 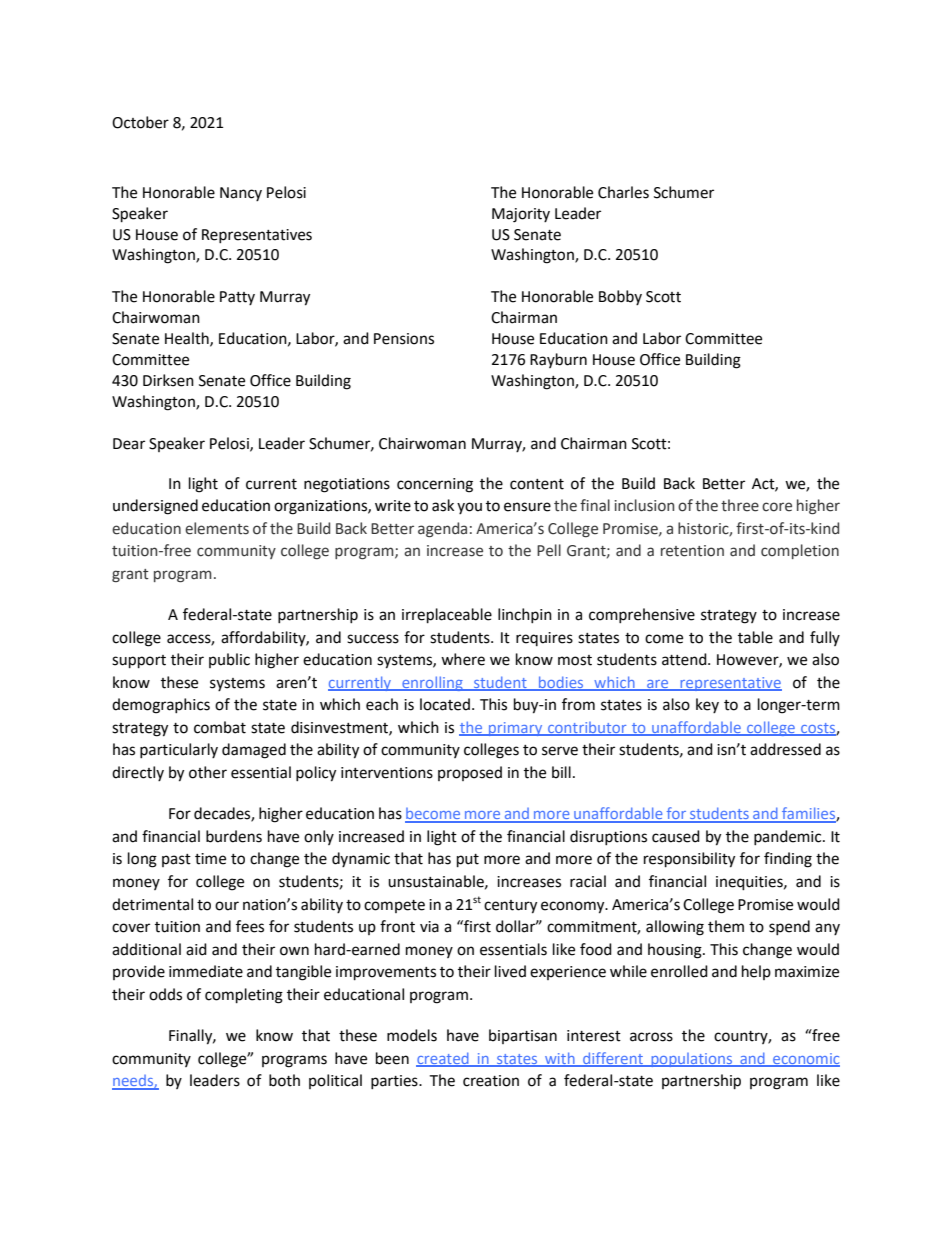 I want to click on table, so click(x=755, y=637).
